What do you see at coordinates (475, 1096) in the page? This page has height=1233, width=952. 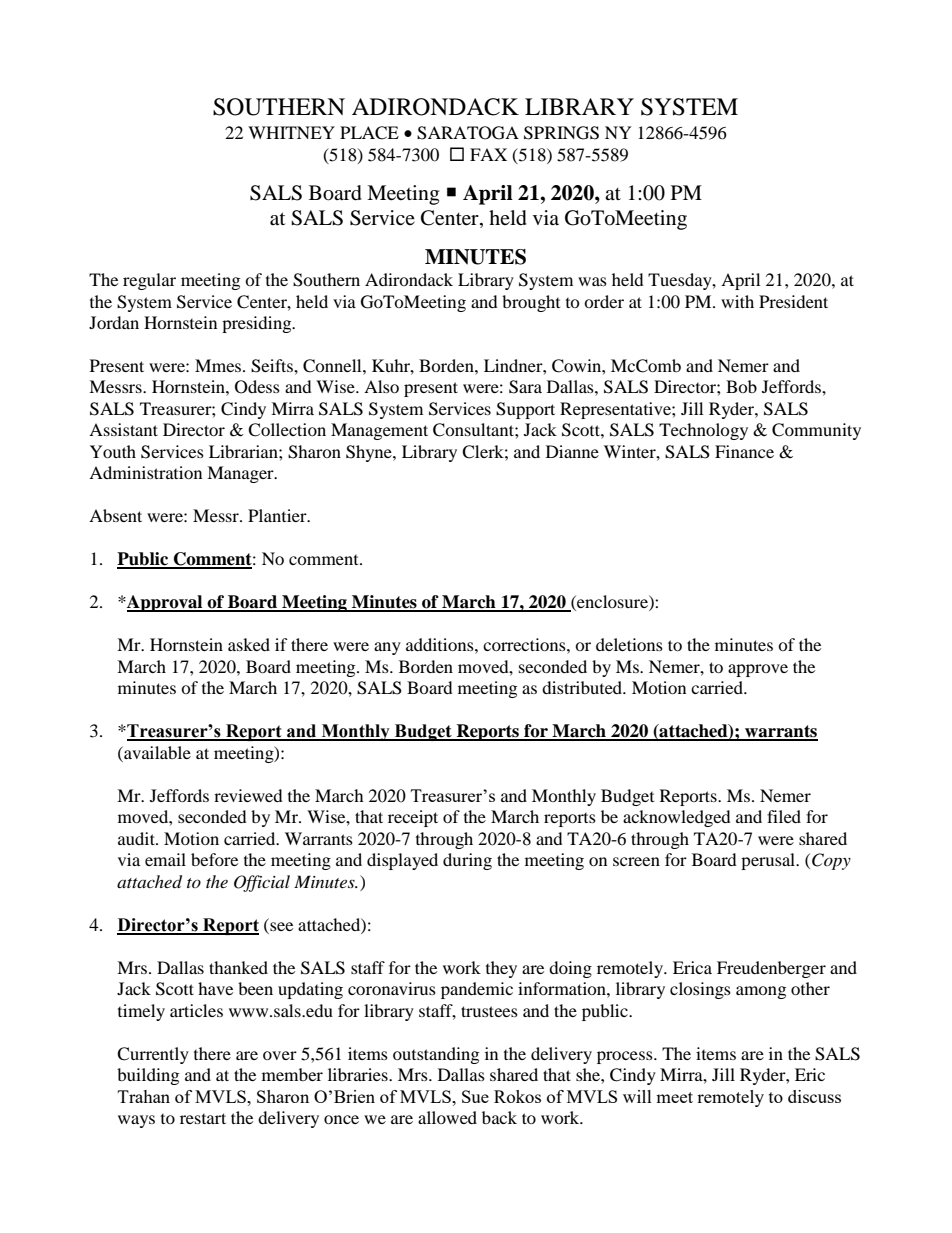 I see `Sue` at bounding box center [475, 1096].
